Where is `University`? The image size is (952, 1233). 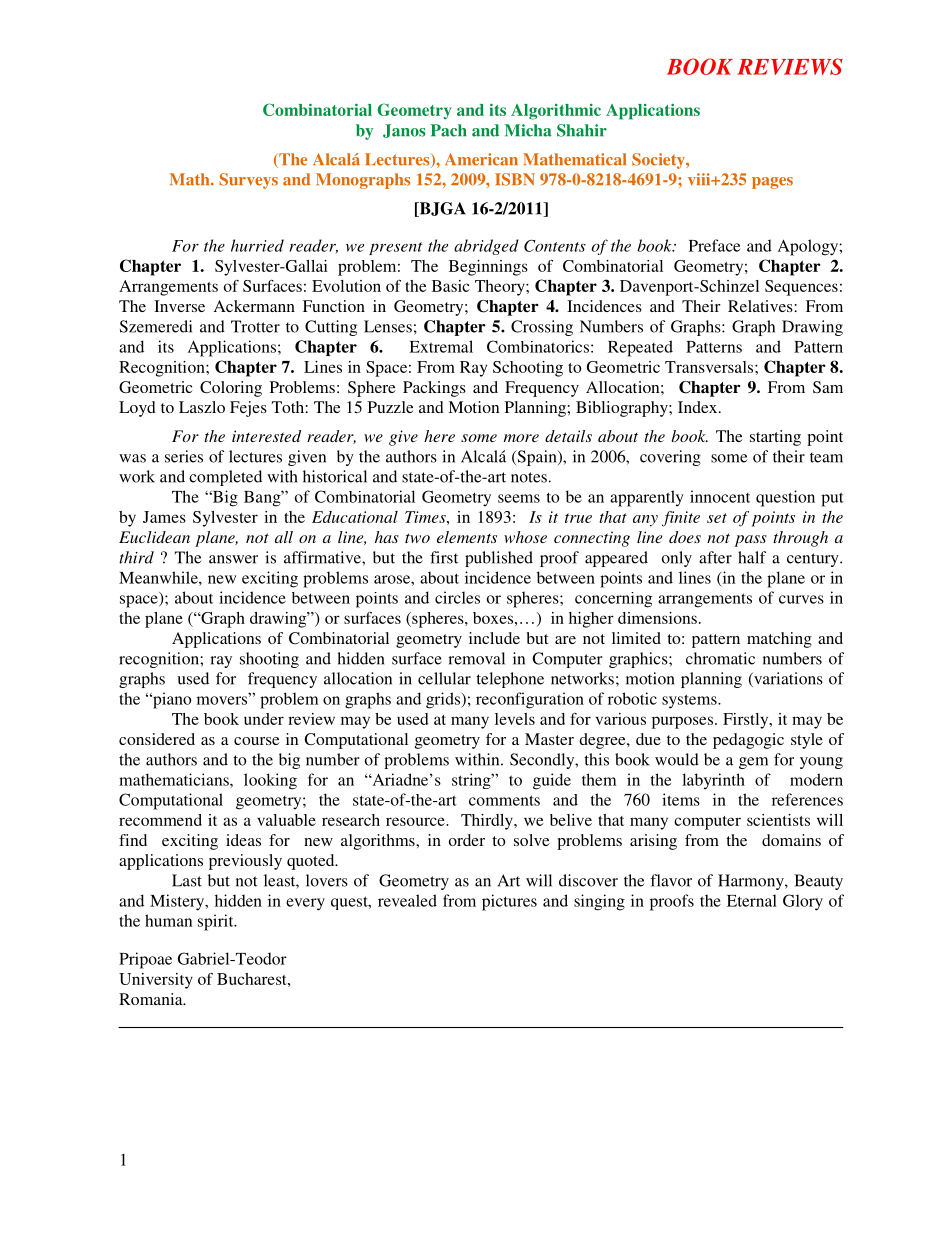
University is located at coordinates (156, 981).
